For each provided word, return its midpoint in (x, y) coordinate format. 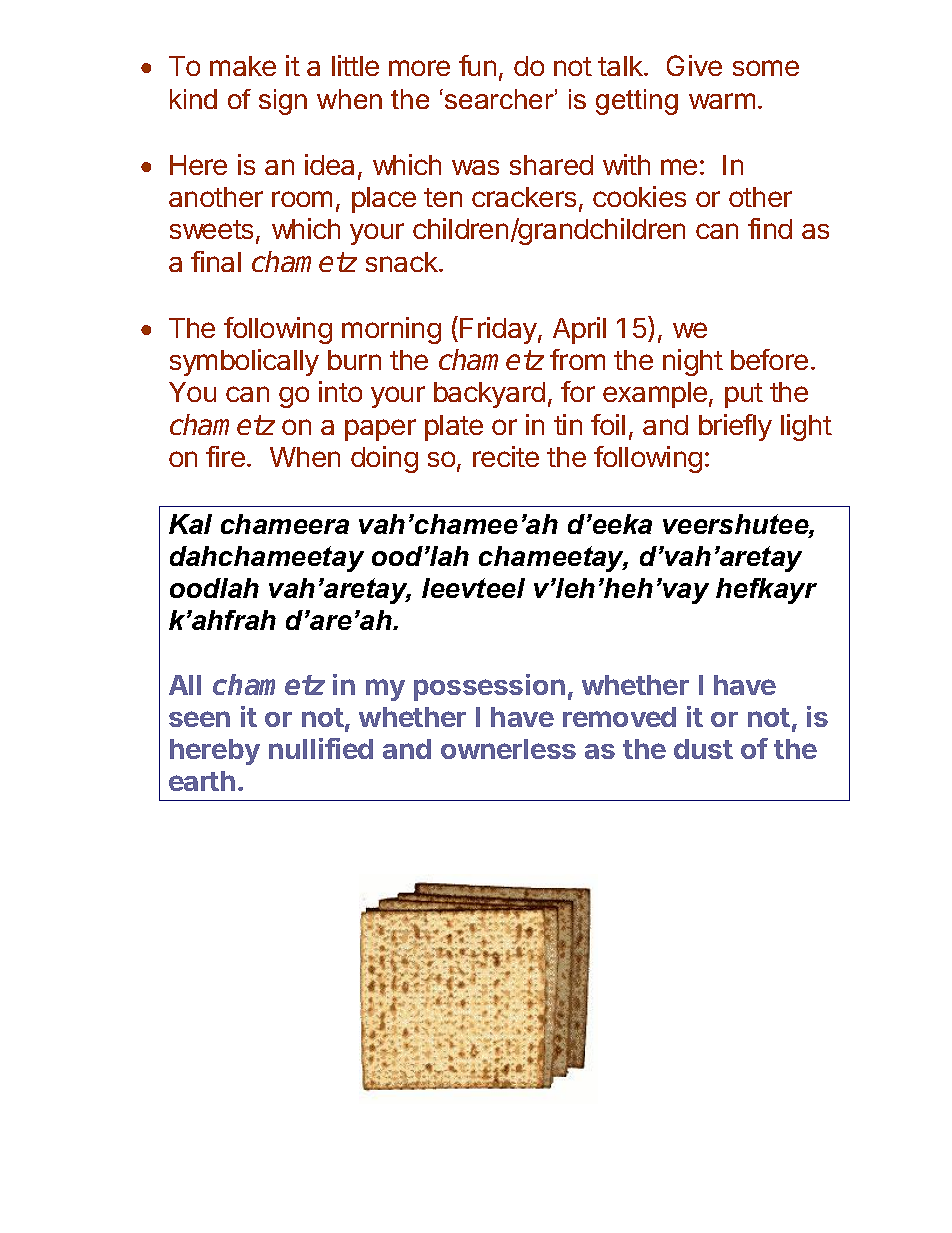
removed (619, 717)
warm (722, 101)
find (770, 228)
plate (454, 428)
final (216, 261)
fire (225, 456)
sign (283, 102)
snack (403, 262)
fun (477, 65)
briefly (735, 427)
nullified (321, 748)
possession (489, 687)
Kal (190, 524)
